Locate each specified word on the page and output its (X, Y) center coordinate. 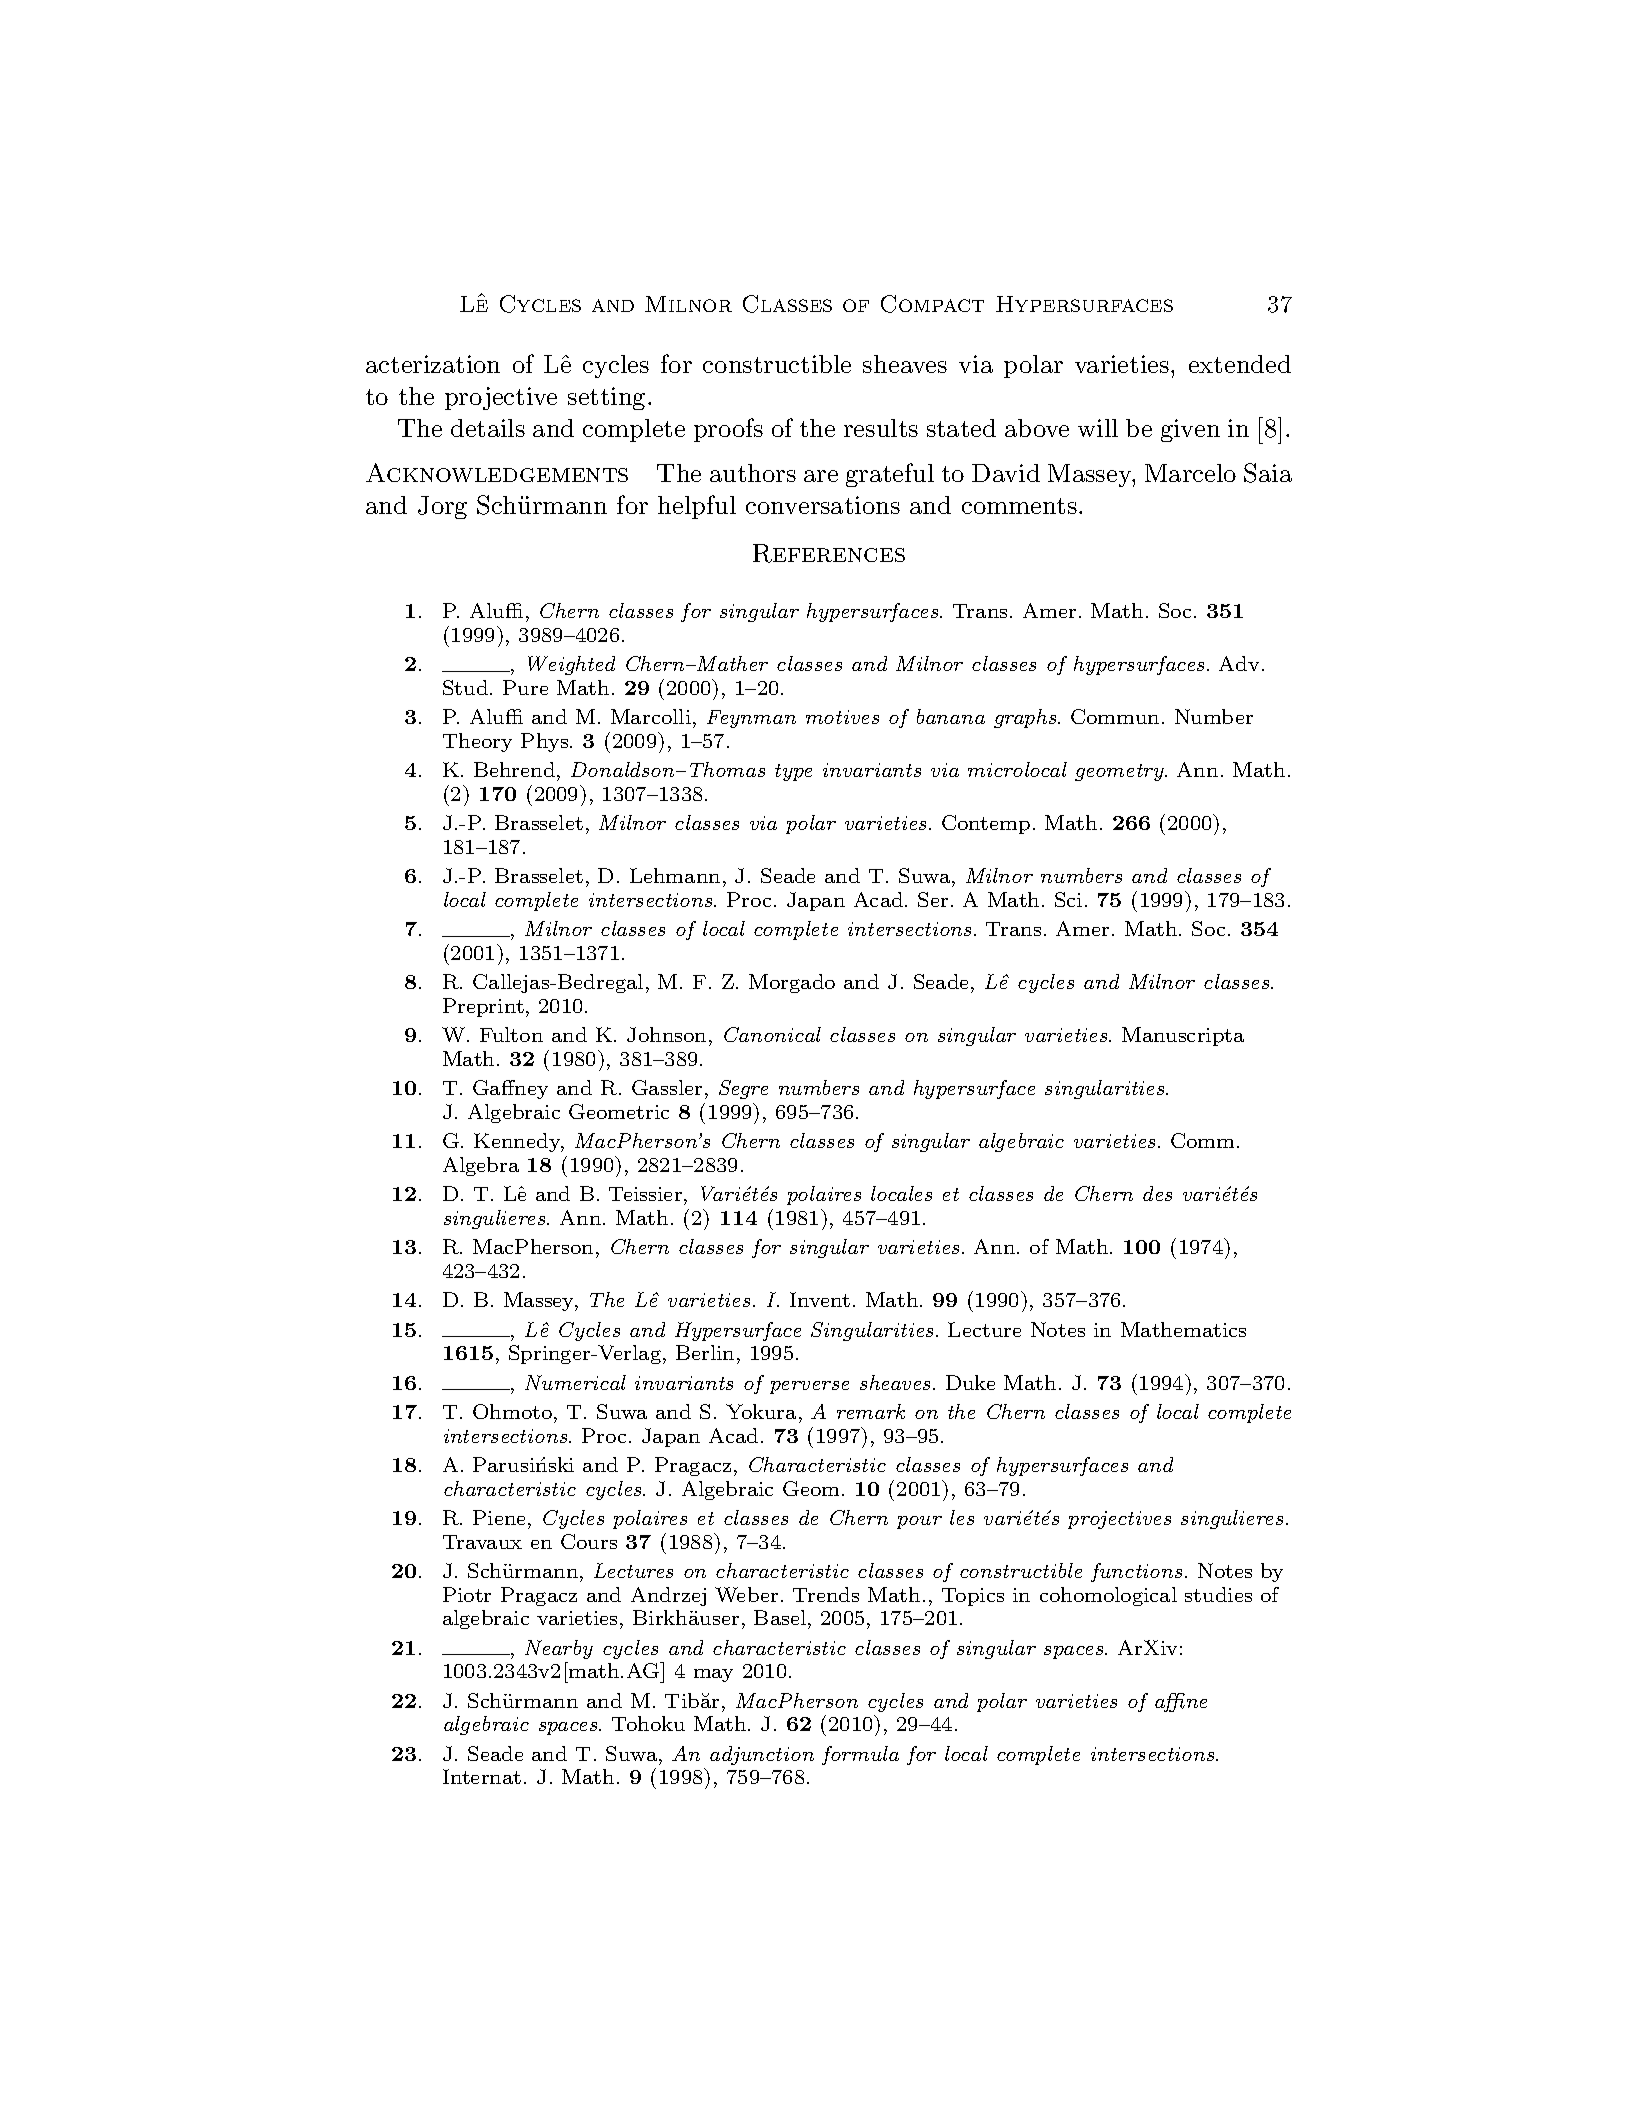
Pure (525, 687)
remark (871, 1411)
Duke (970, 1382)
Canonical (772, 1034)
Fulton (511, 1034)
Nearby (559, 1649)
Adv (1239, 663)
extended (1240, 364)
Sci (1068, 899)
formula (860, 1755)
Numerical (575, 1382)
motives (842, 717)
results (881, 428)
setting (606, 398)
